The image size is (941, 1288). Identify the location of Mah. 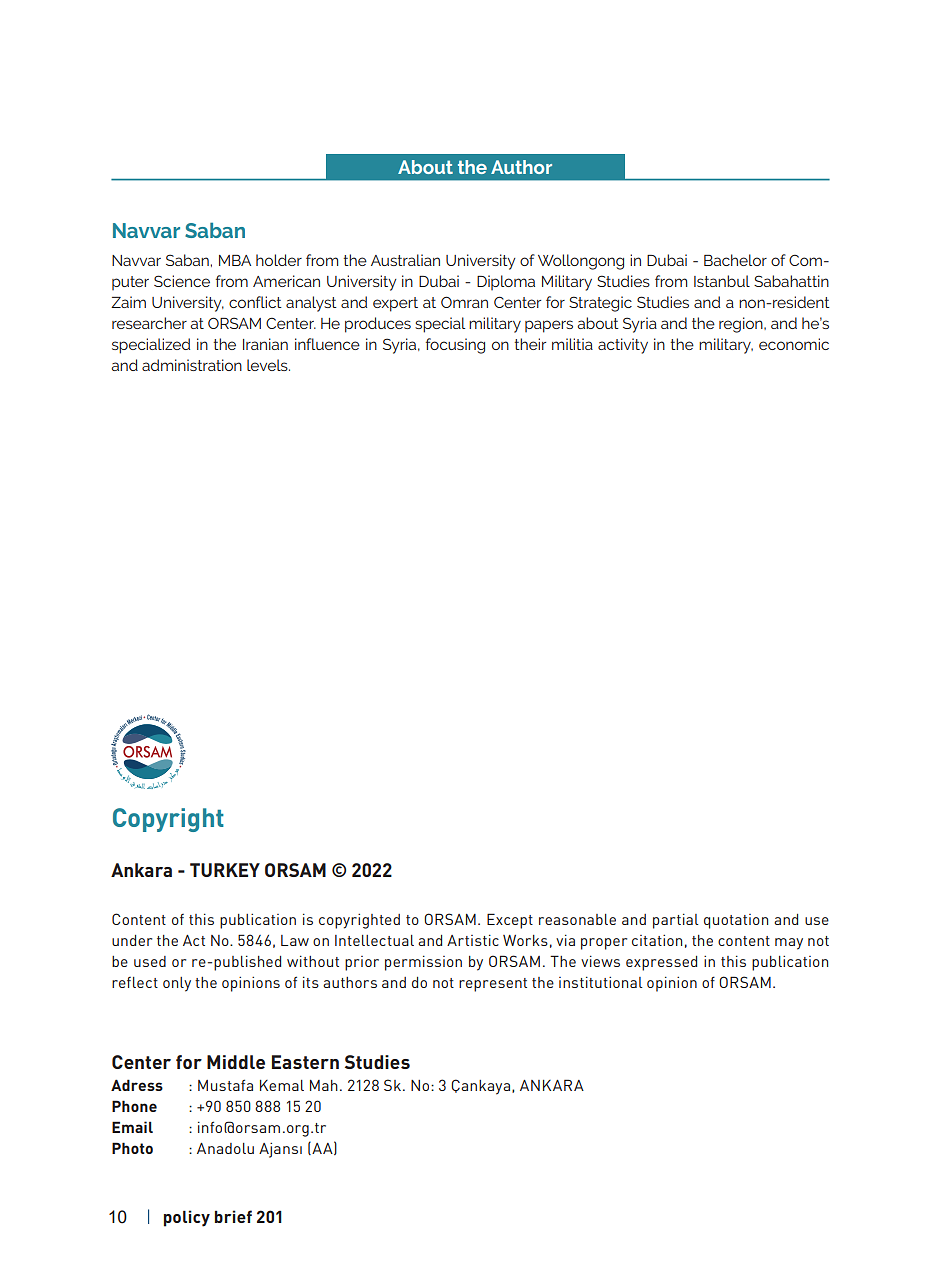
(324, 1085).
